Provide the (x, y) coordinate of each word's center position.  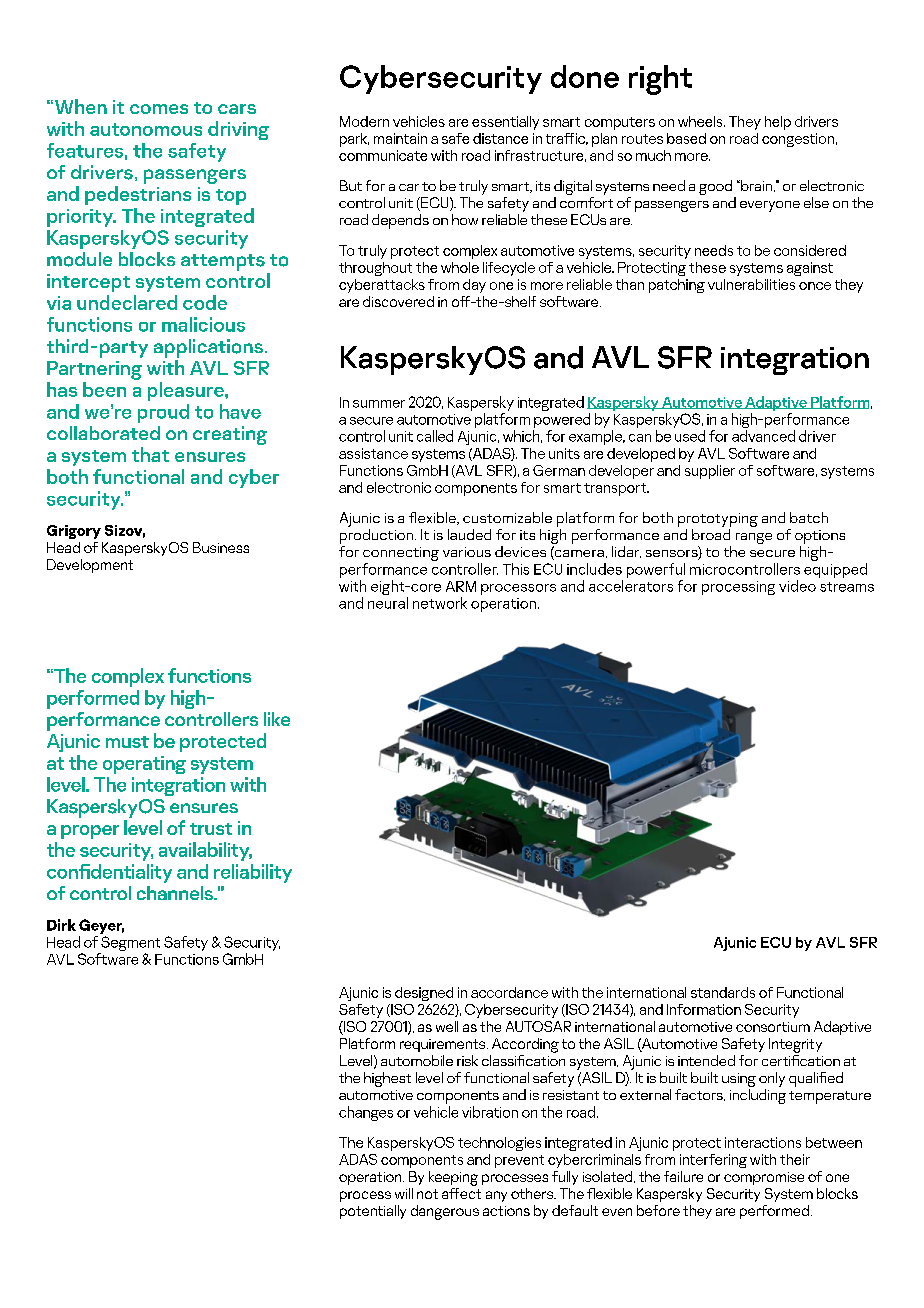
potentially (373, 1212)
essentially (505, 123)
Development (90, 566)
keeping (453, 1178)
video (797, 586)
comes (159, 109)
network (440, 603)
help (778, 123)
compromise (764, 1178)
